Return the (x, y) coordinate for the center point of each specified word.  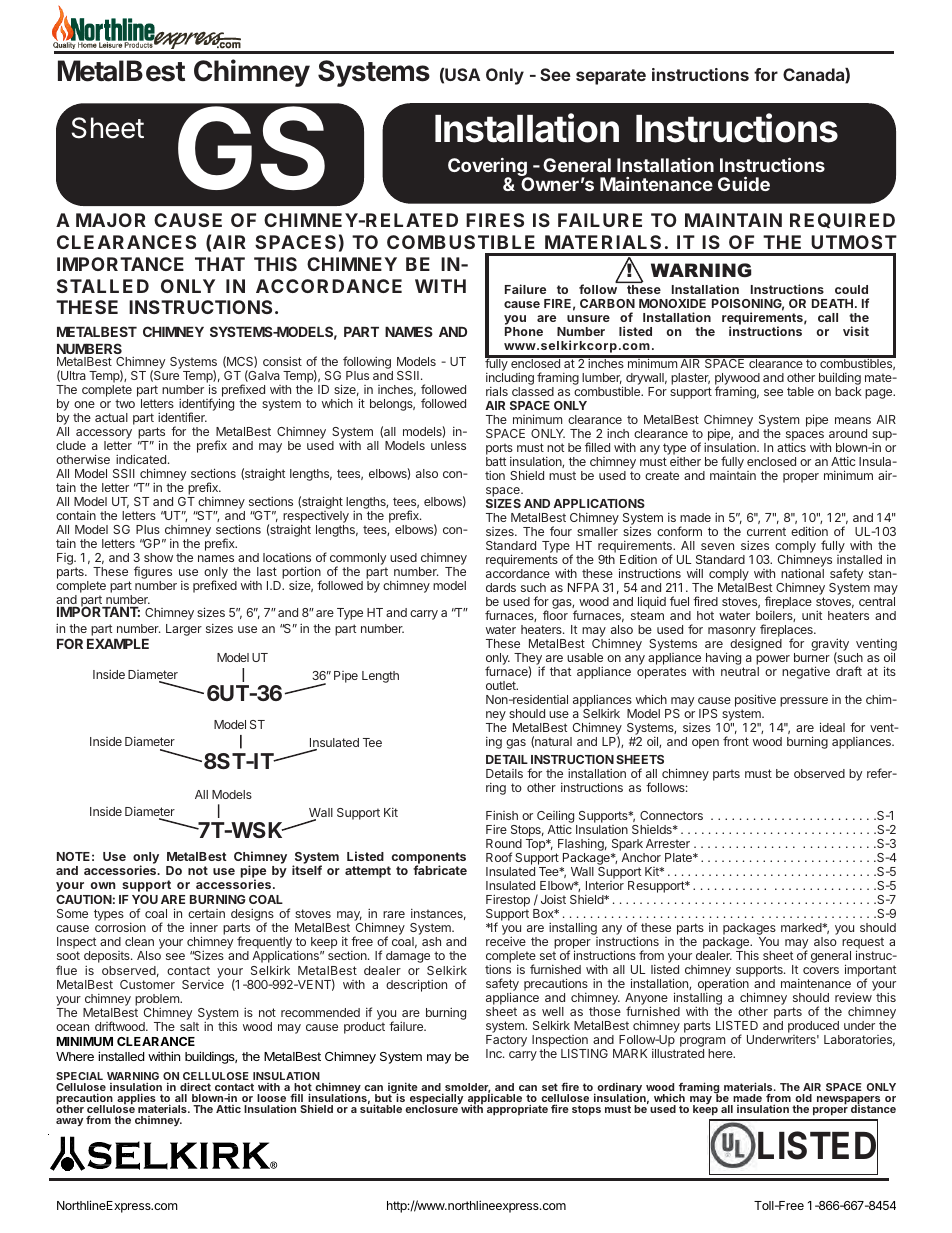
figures (153, 574)
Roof (499, 857)
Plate (679, 857)
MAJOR (111, 220)
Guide (744, 183)
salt (189, 1026)
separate (611, 77)
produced (814, 1028)
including (510, 380)
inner (204, 927)
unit (812, 615)
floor (555, 615)
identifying (206, 406)
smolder (468, 1088)
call (828, 317)
